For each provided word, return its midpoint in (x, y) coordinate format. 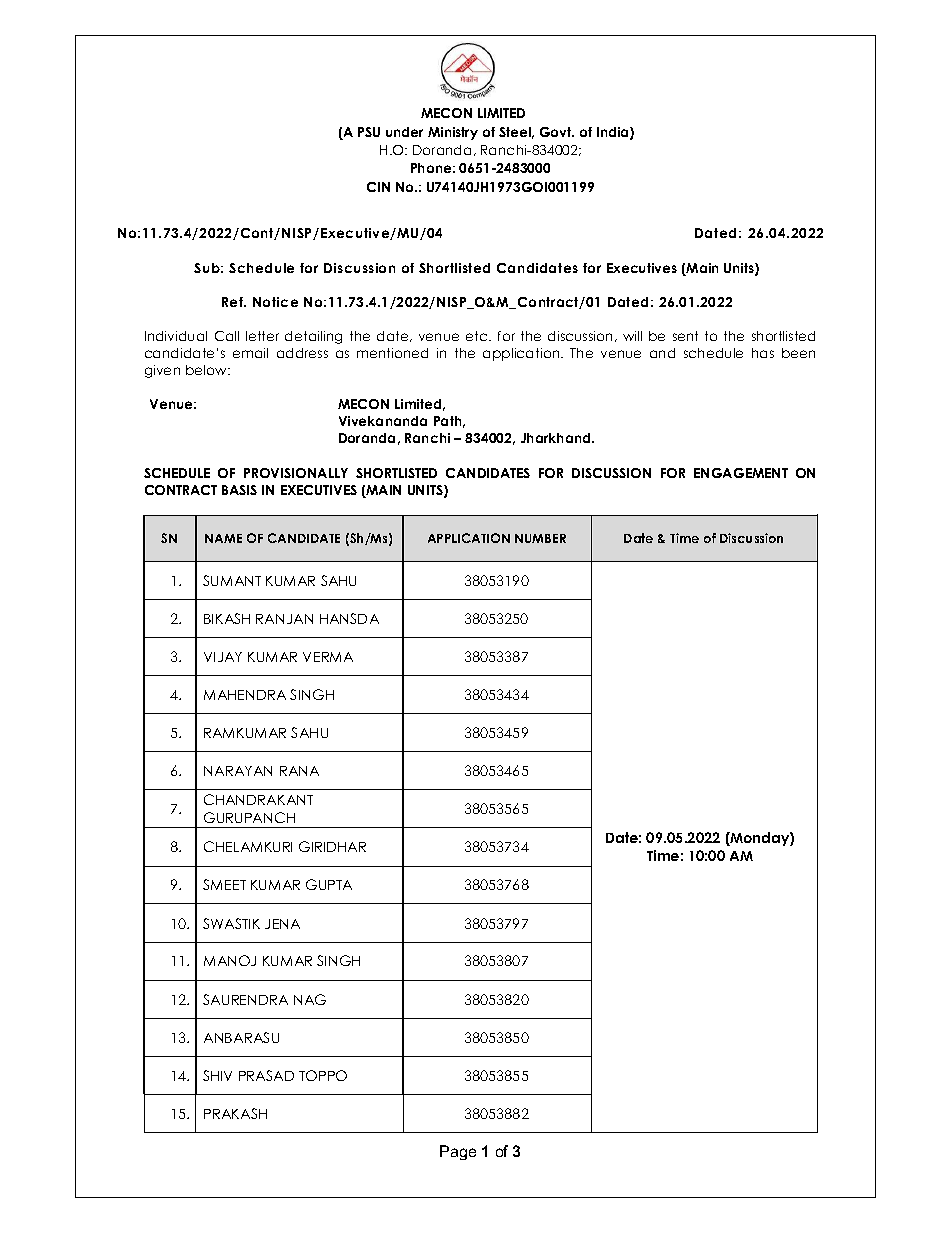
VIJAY (223, 657)
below (207, 370)
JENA (282, 924)
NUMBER (540, 538)
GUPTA (329, 884)
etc (478, 336)
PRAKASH (235, 1113)
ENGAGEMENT (741, 473)
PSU (369, 132)
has (763, 353)
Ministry (453, 133)
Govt (557, 132)
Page (458, 1152)
